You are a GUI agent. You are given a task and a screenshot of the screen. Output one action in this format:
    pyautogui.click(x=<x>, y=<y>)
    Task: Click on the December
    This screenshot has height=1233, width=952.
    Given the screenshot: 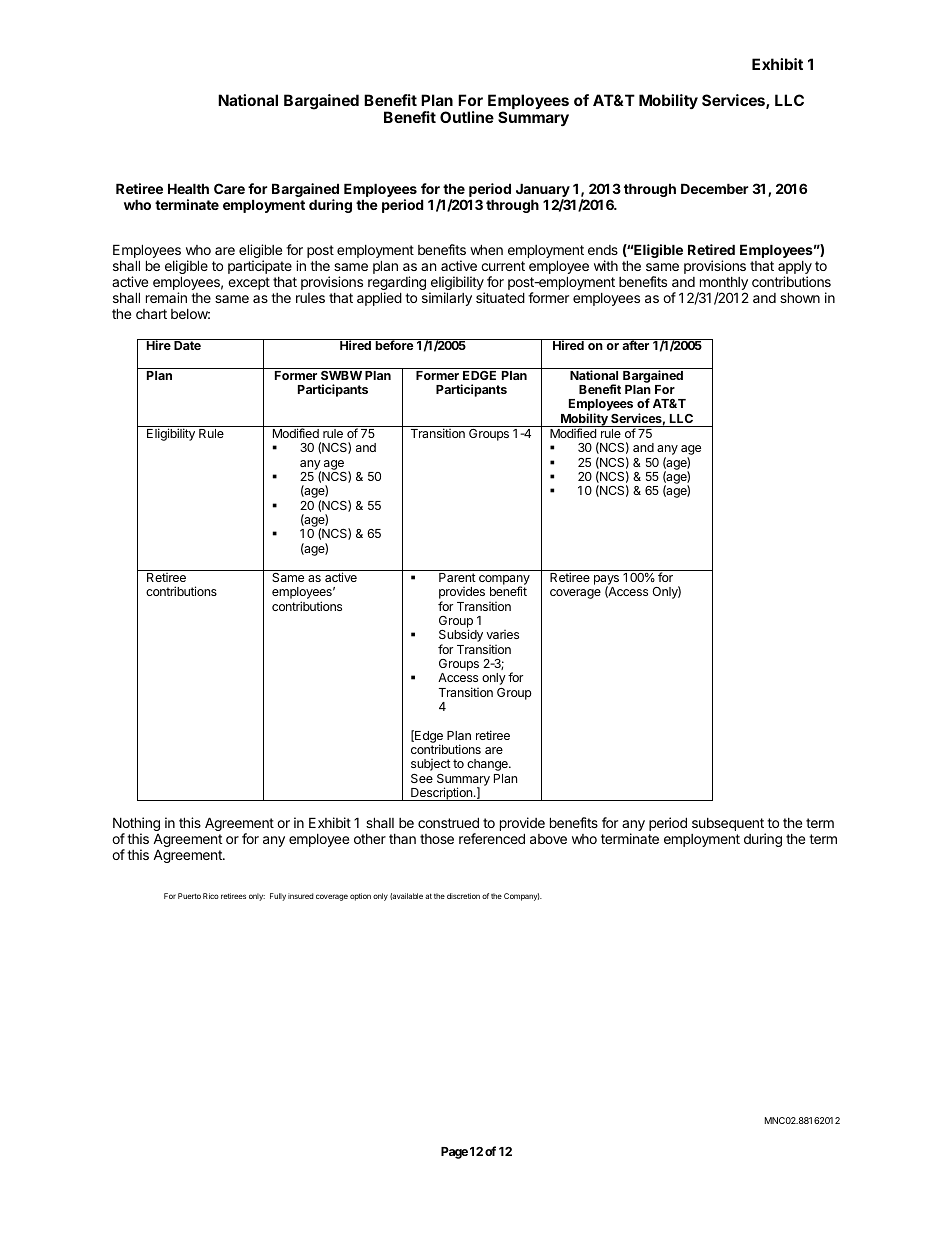 What is the action you would take?
    pyautogui.click(x=715, y=188)
